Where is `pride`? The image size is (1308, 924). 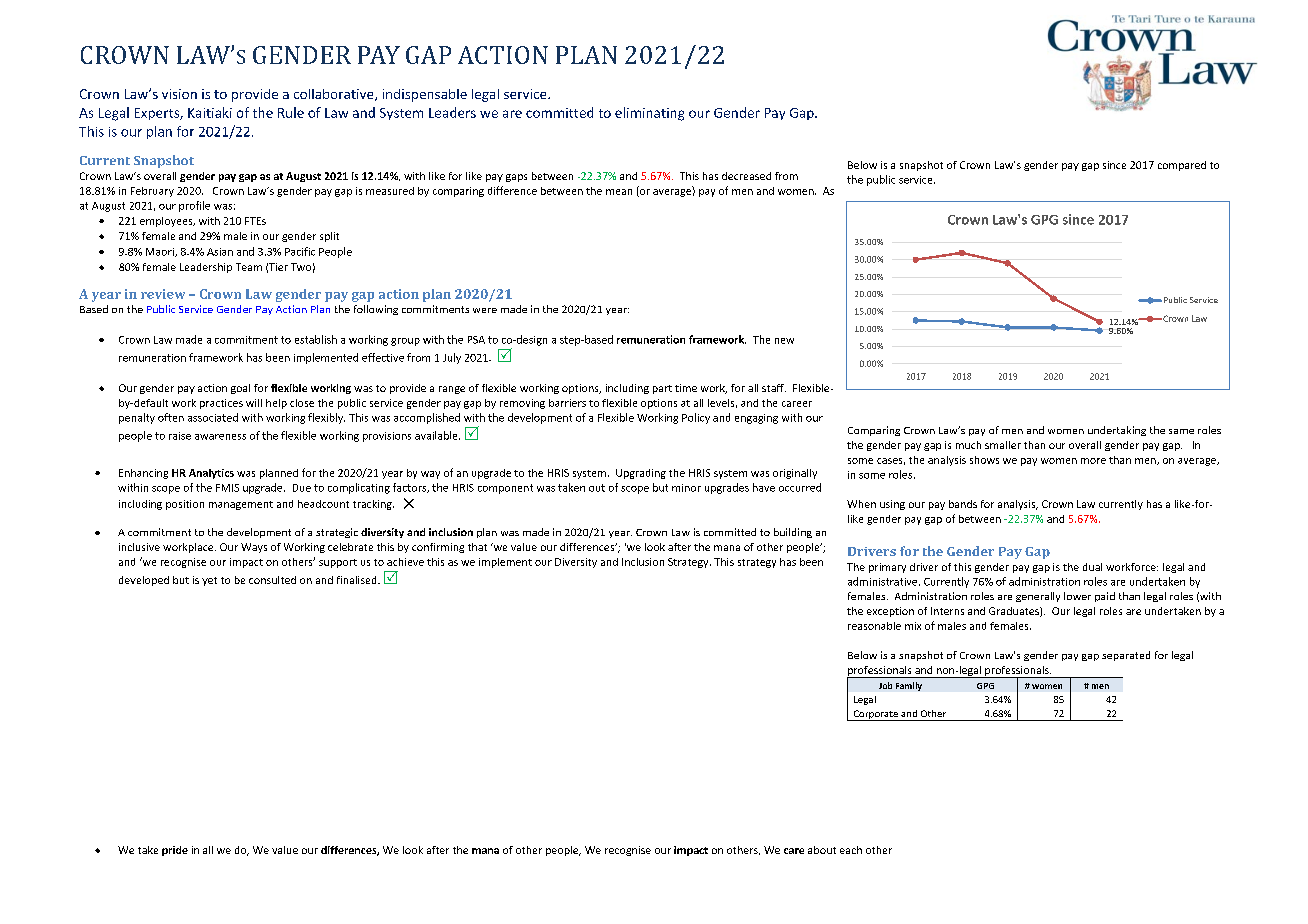 pride is located at coordinates (175, 851).
